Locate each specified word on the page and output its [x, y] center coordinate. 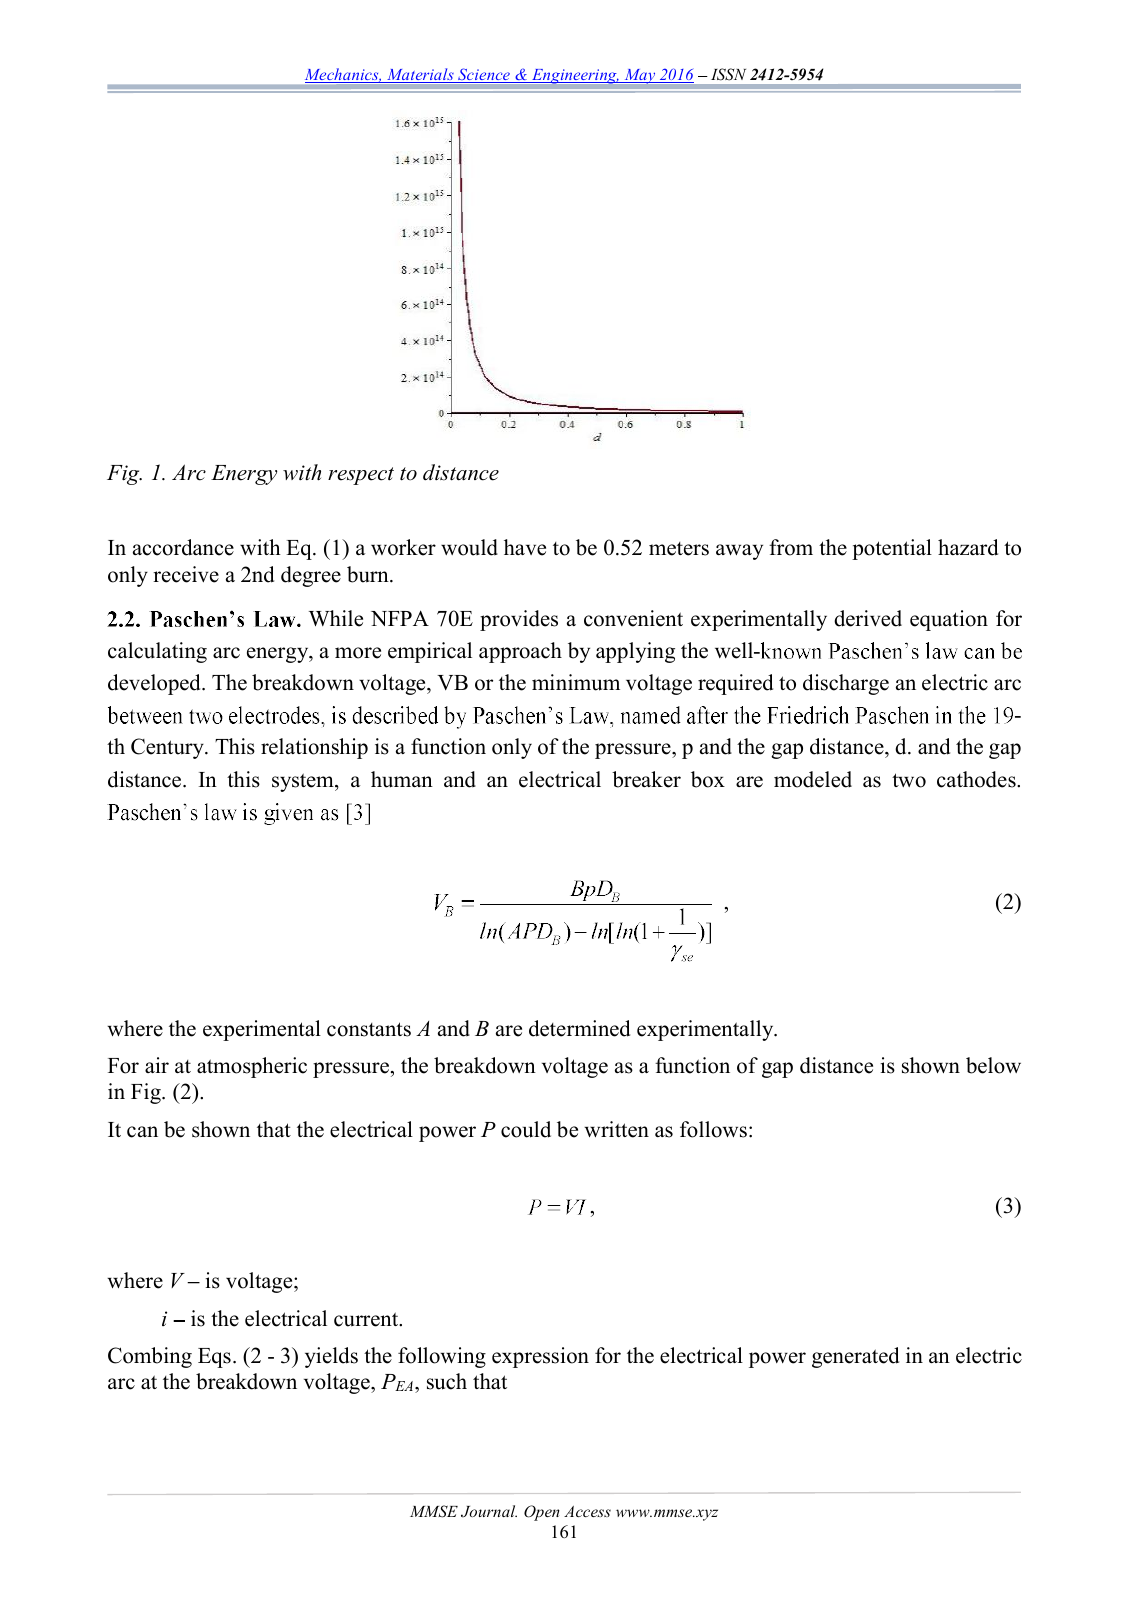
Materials [420, 75]
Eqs [214, 1358]
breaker [646, 779]
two [909, 780]
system [304, 782]
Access [587, 1511]
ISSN [728, 74]
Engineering [574, 76]
